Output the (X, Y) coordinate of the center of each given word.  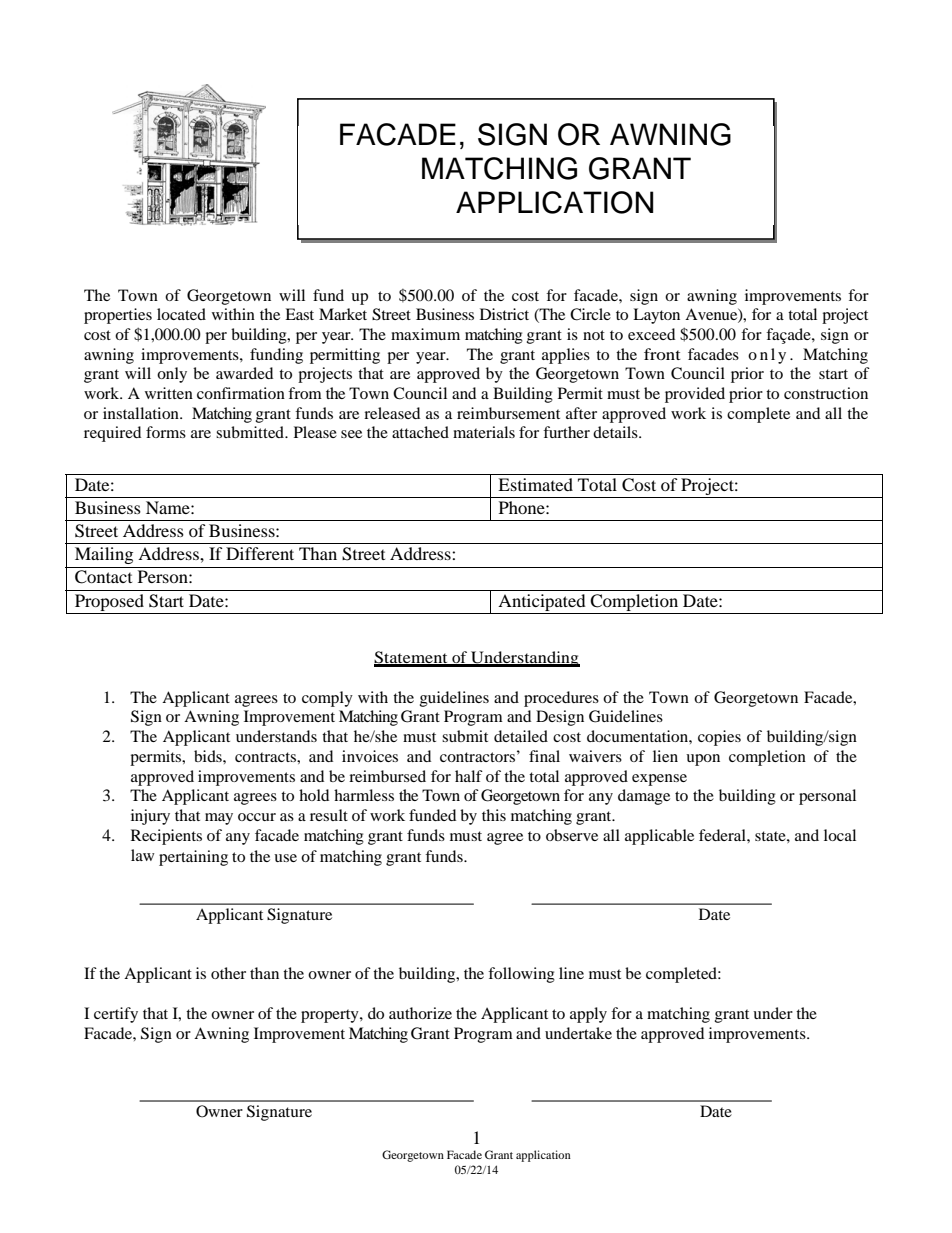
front (662, 354)
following (521, 975)
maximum (425, 334)
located (181, 314)
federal (723, 835)
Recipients (166, 837)
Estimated (535, 484)
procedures (561, 699)
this (494, 815)
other (228, 973)
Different (260, 553)
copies (719, 738)
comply (327, 699)
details (616, 432)
